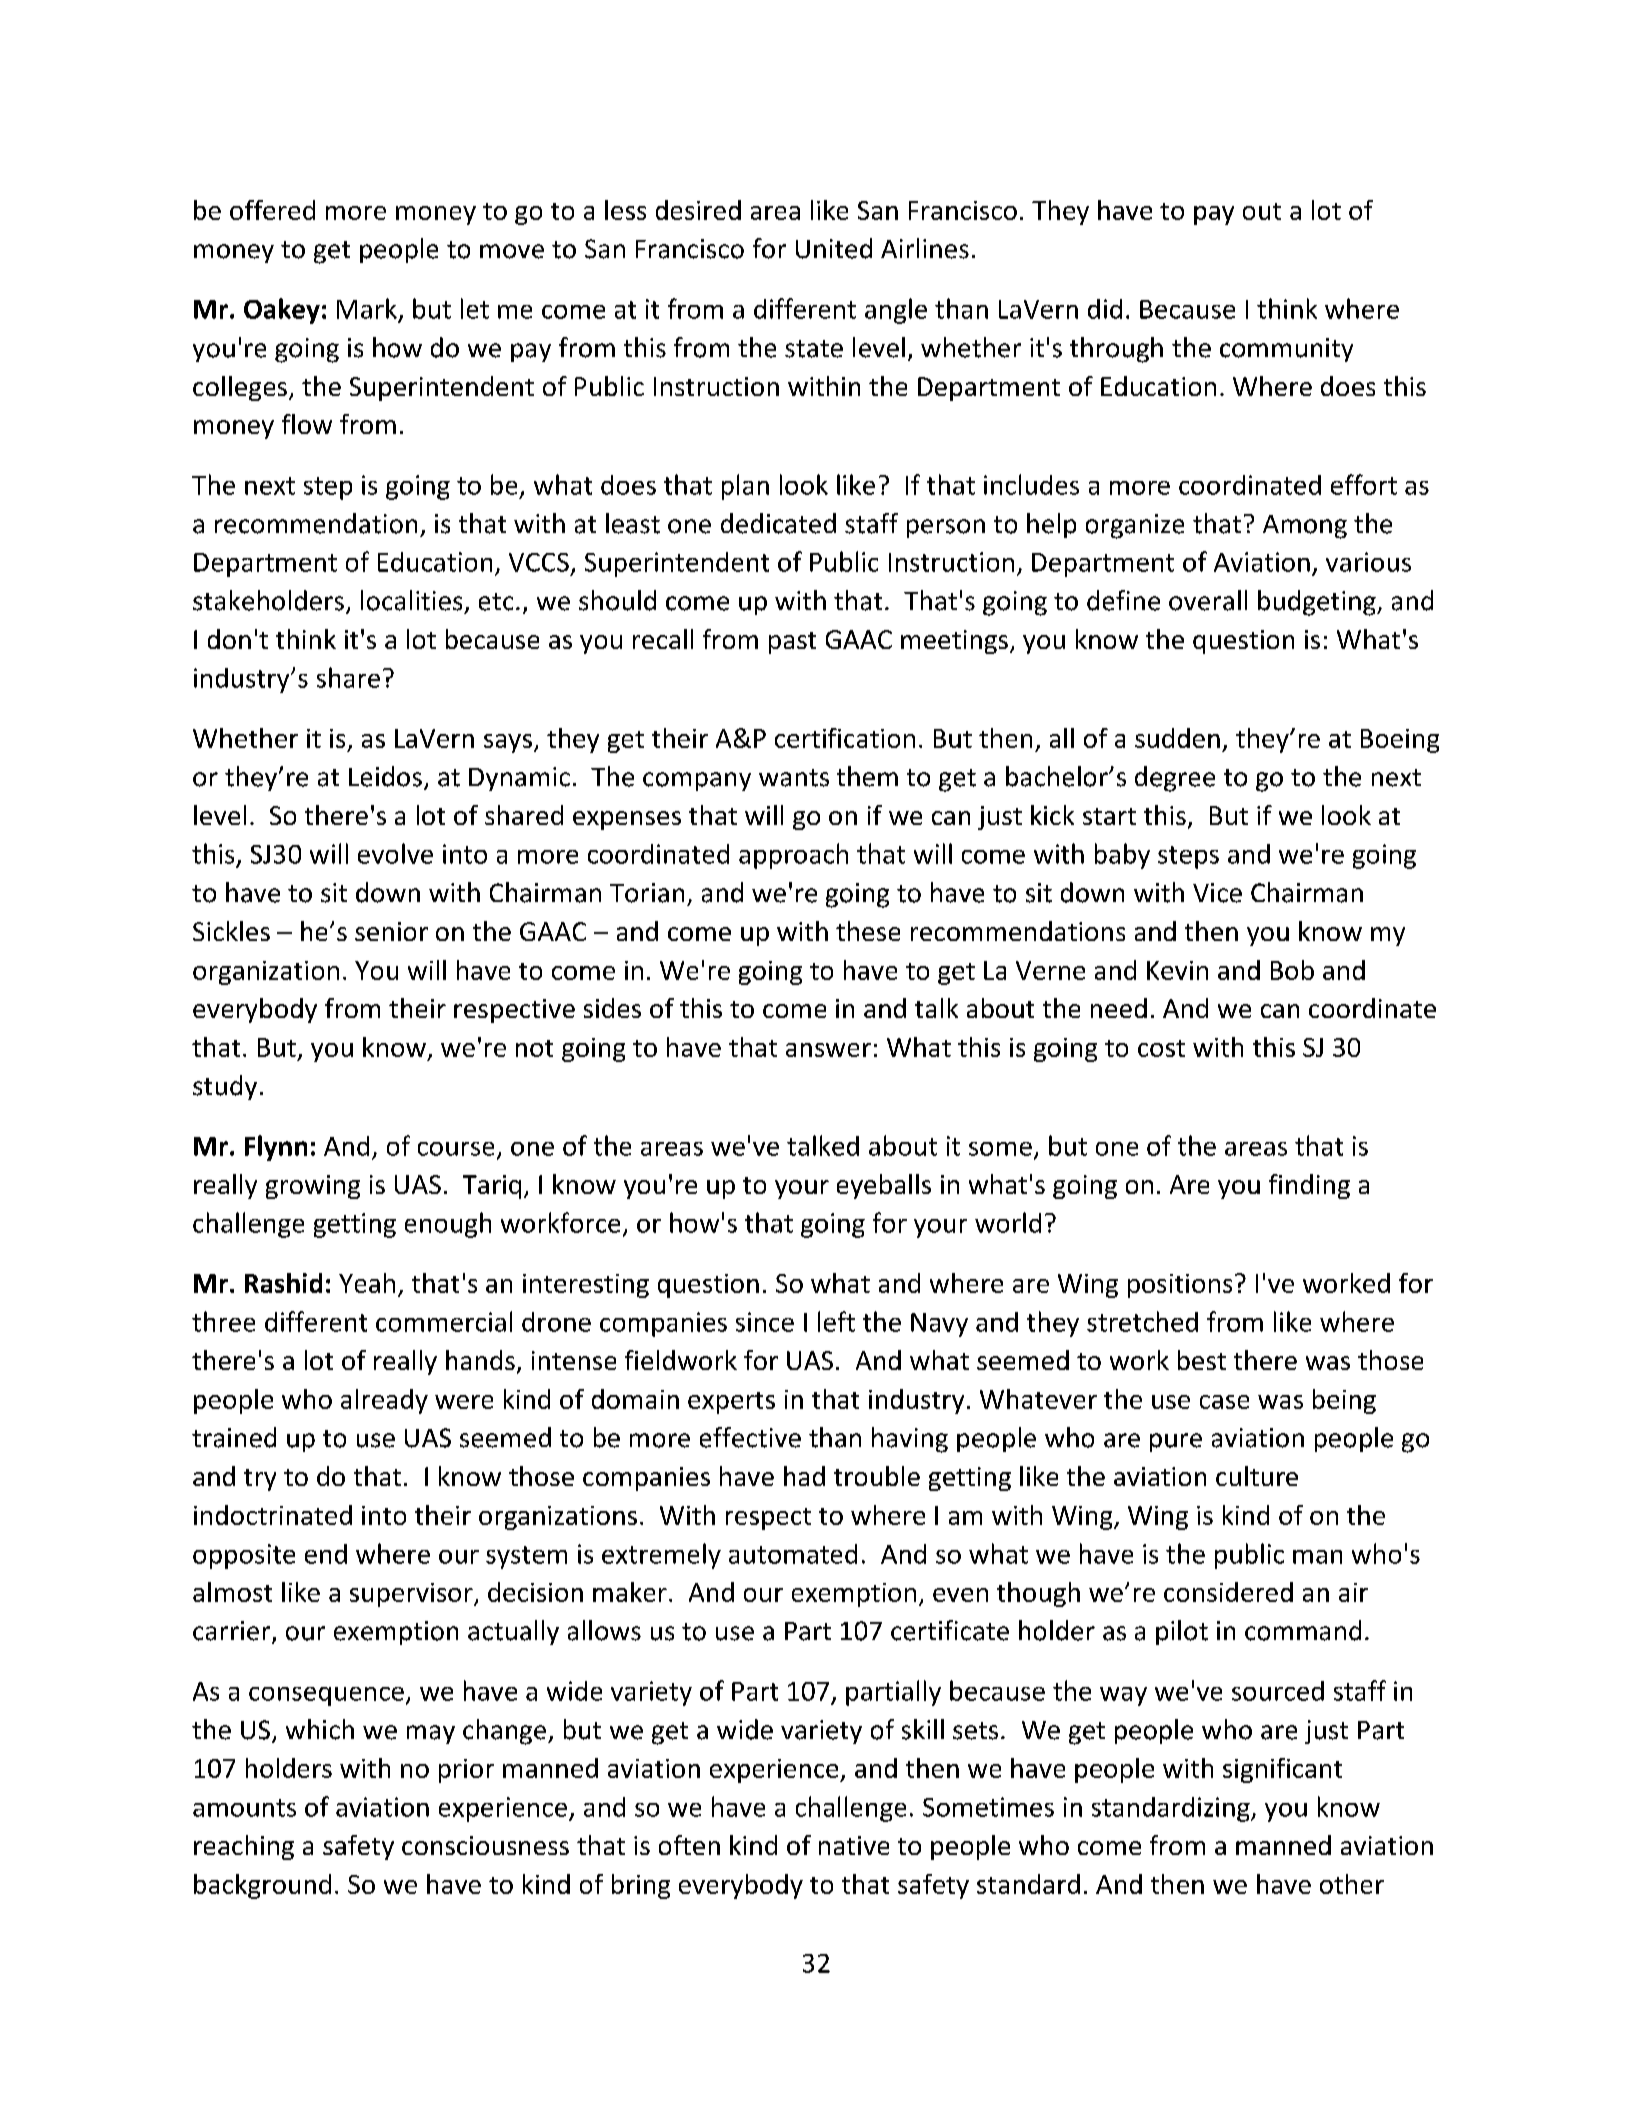 The image size is (1632, 2112). What do you see at coordinates (1286, 350) in the page?
I see `community` at bounding box center [1286, 350].
